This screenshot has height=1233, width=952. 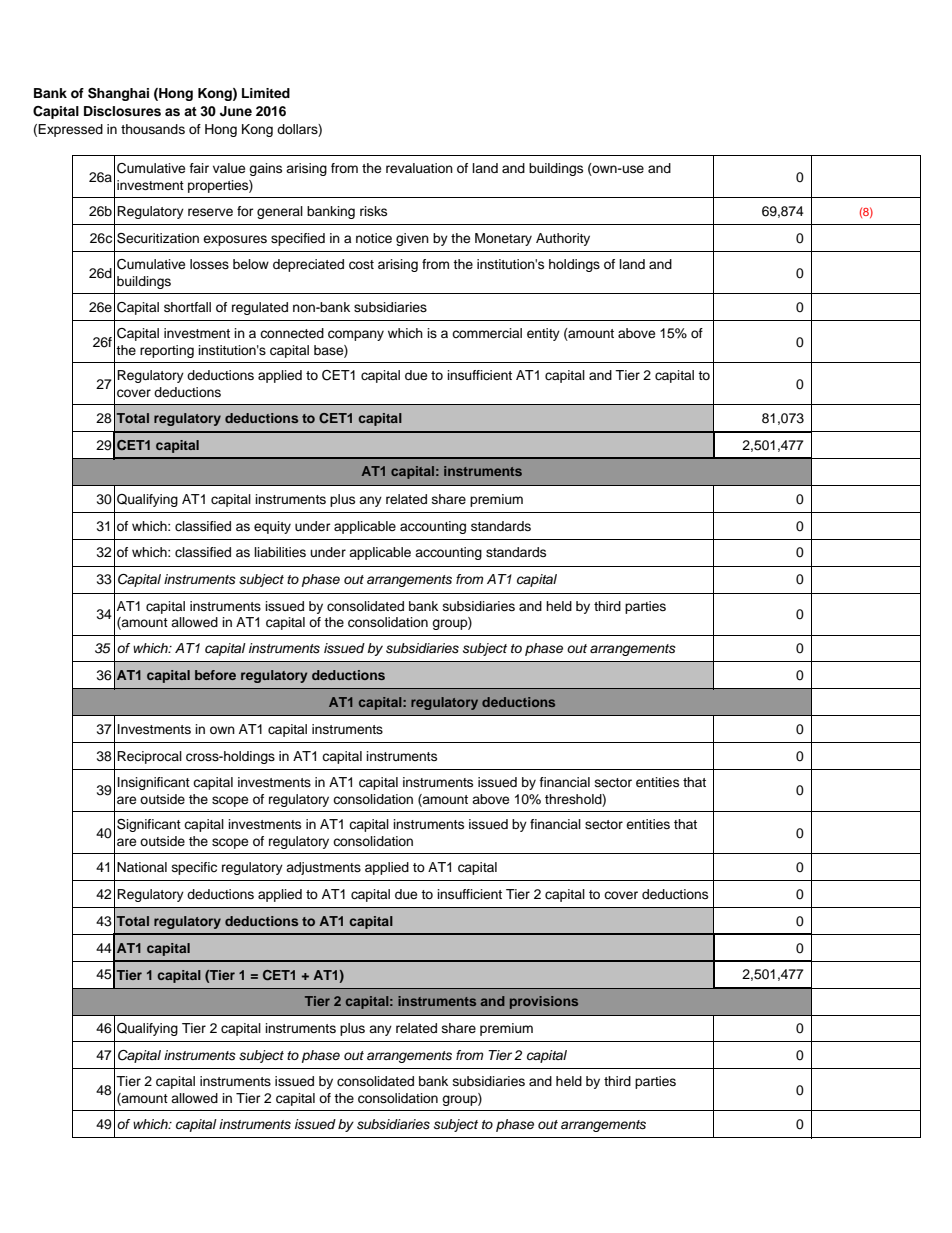 What do you see at coordinates (487, 333) in the screenshot?
I see `commercial` at bounding box center [487, 333].
